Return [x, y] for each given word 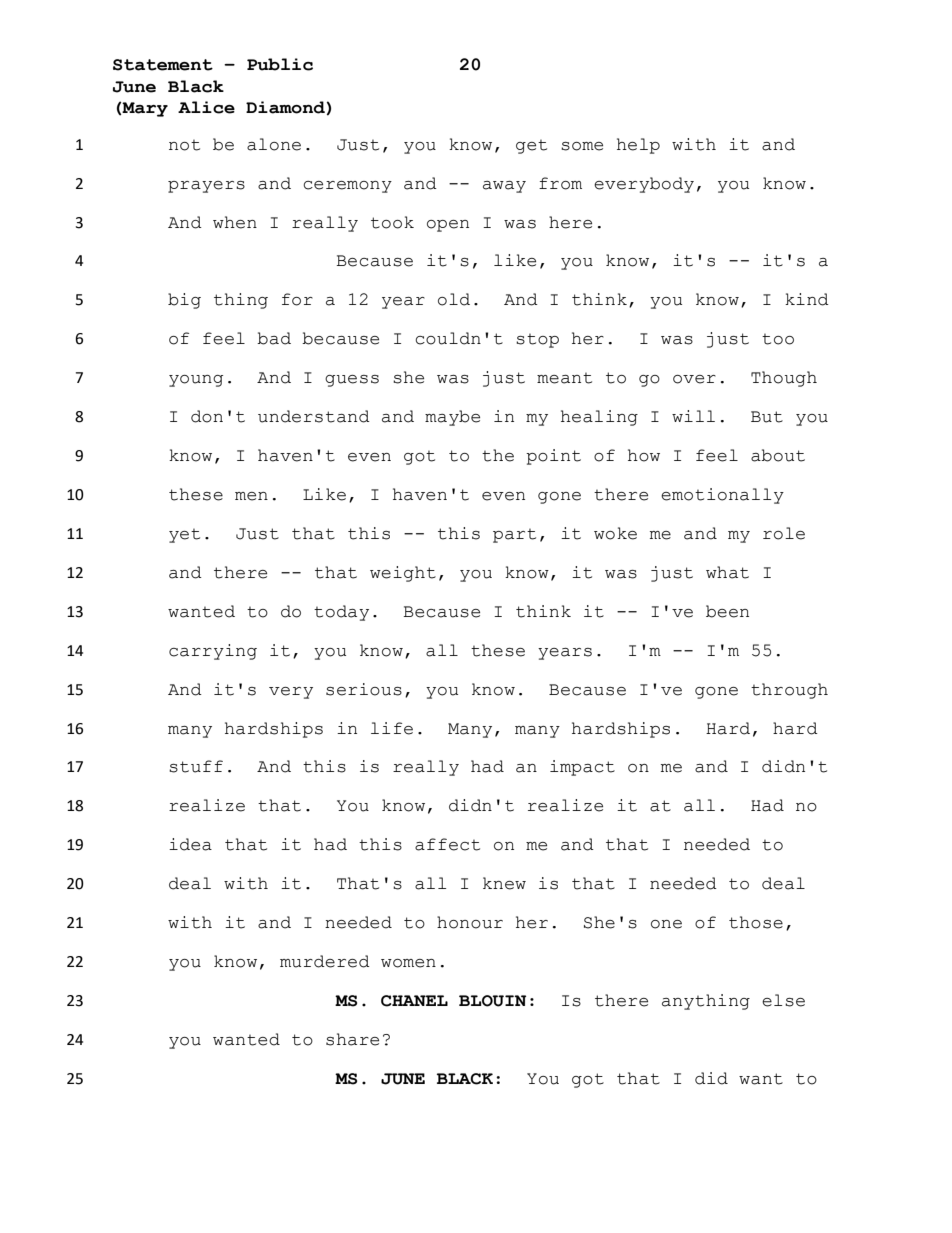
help [638, 146]
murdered [325, 961]
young [196, 381]
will [693, 416]
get [531, 147]
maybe [452, 418]
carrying [213, 652]
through [789, 691]
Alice [206, 107]
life [392, 728]
